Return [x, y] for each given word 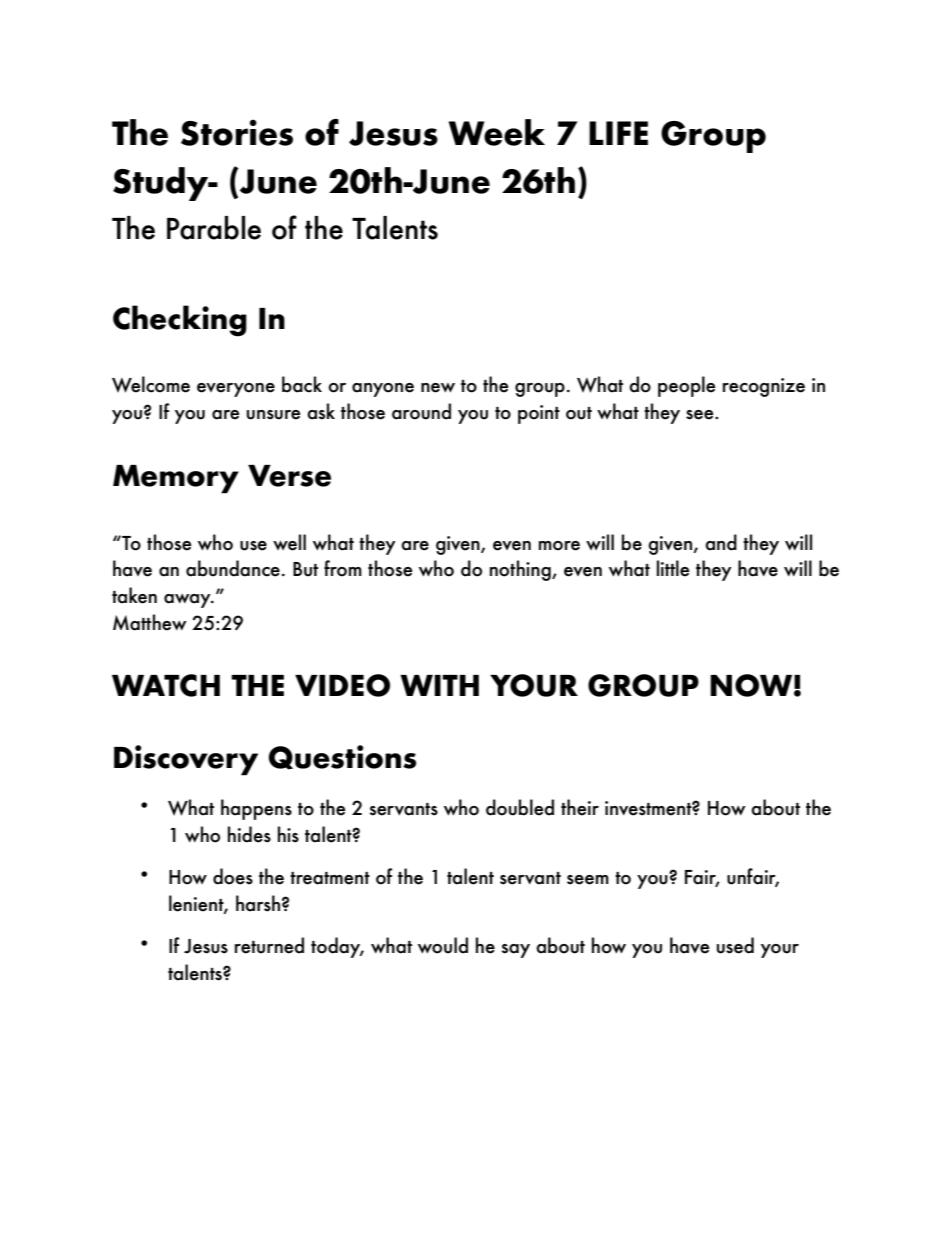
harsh [258, 903]
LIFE [618, 133]
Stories [237, 132]
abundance [233, 568]
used [735, 945]
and [721, 542]
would [443, 945]
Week [497, 132]
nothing [521, 570]
